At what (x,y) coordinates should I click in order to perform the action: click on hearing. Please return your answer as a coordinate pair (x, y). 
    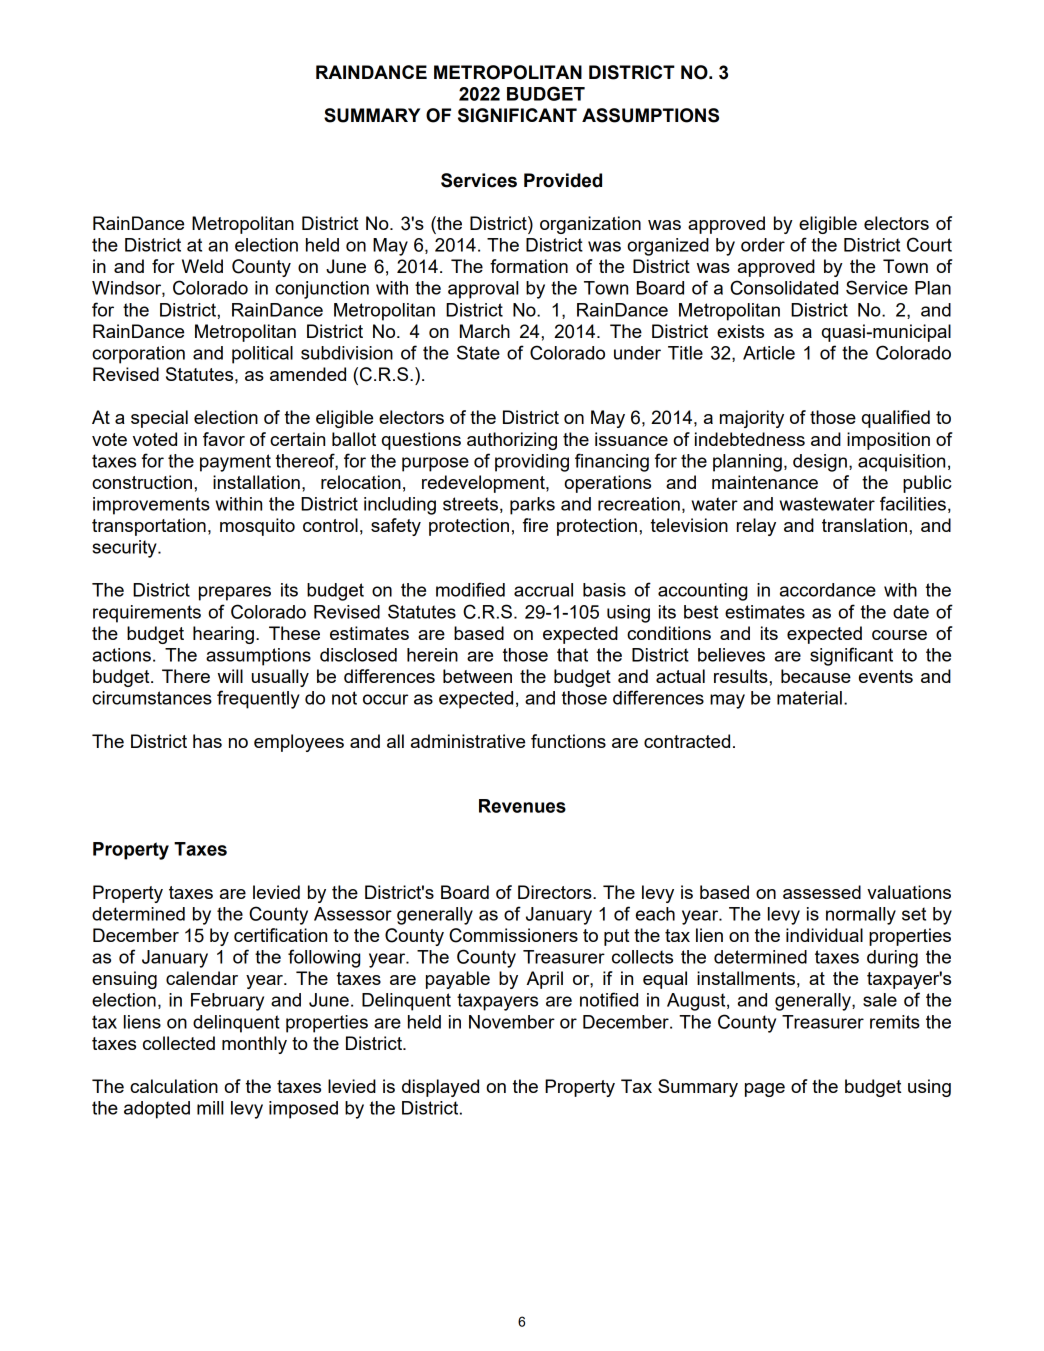
    Looking at the image, I should click on (223, 635).
